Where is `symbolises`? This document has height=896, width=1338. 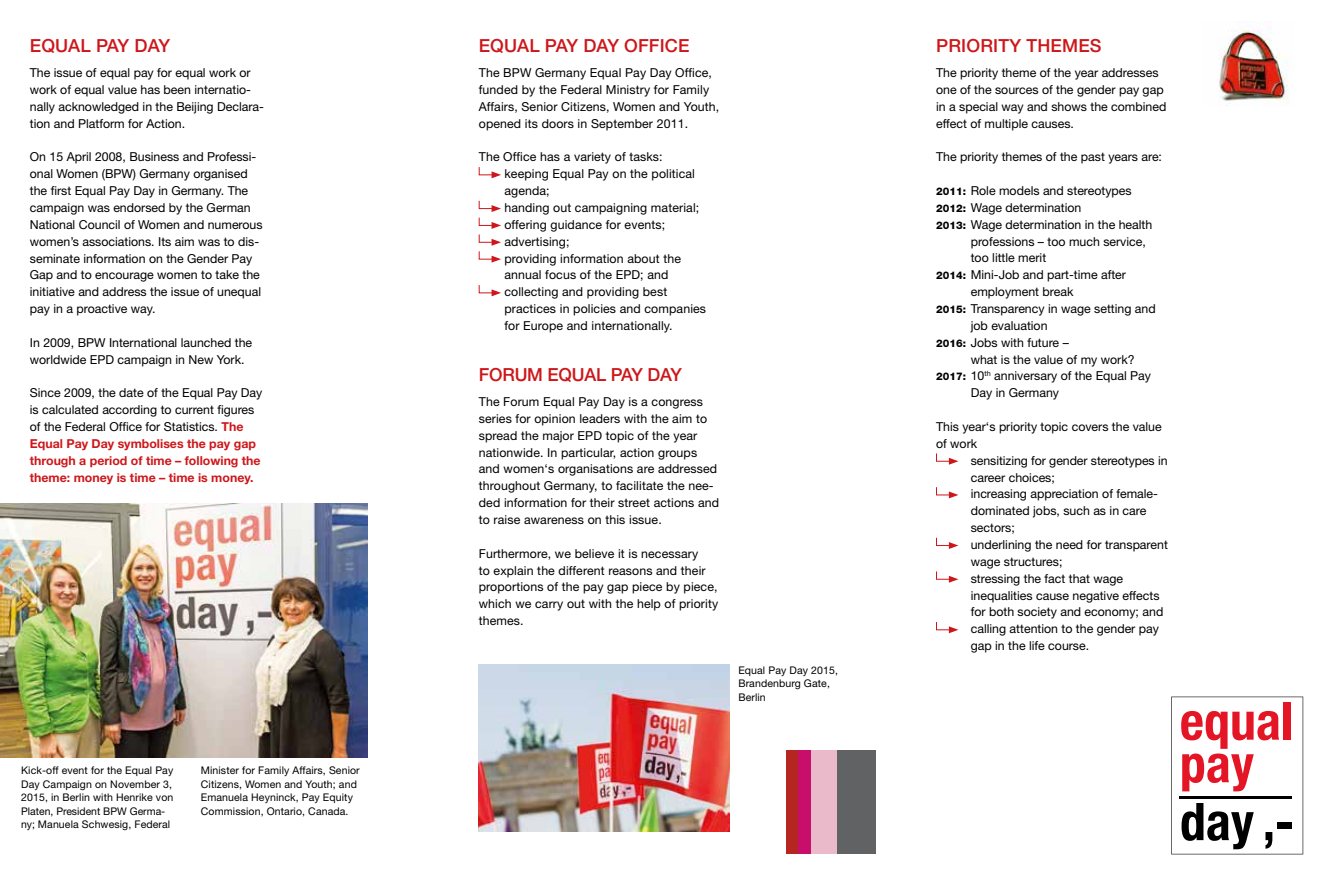 symbolises is located at coordinates (150, 444).
